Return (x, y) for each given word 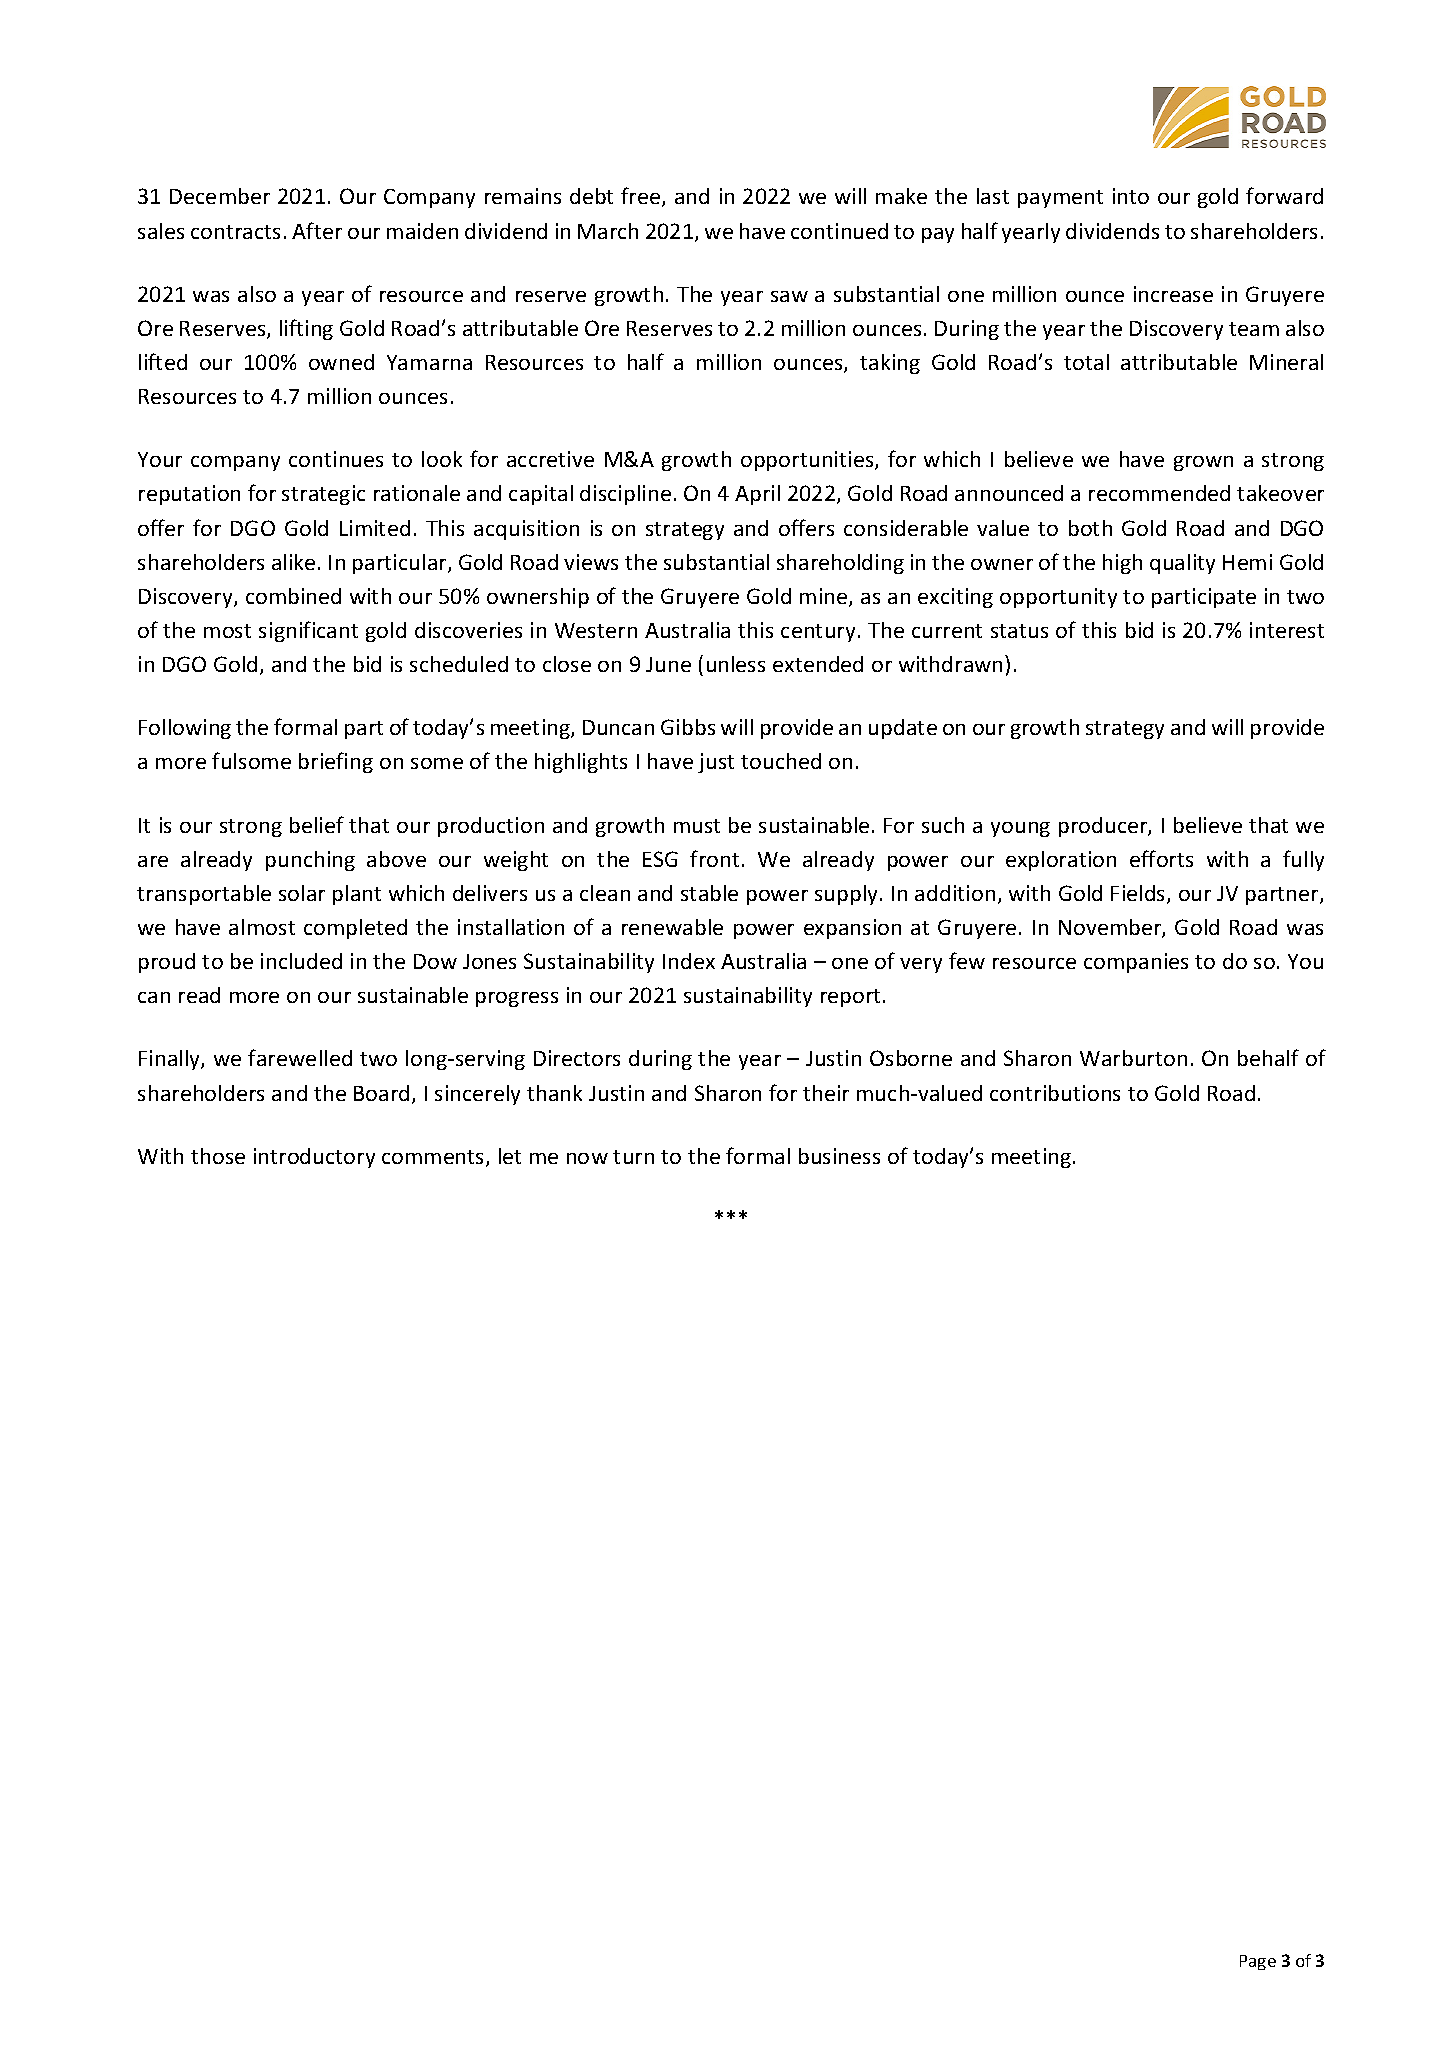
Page (1258, 1962)
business (839, 1156)
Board (381, 1093)
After (317, 230)
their (826, 1093)
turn (633, 1157)
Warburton (1133, 1058)
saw (789, 296)
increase (1173, 294)
